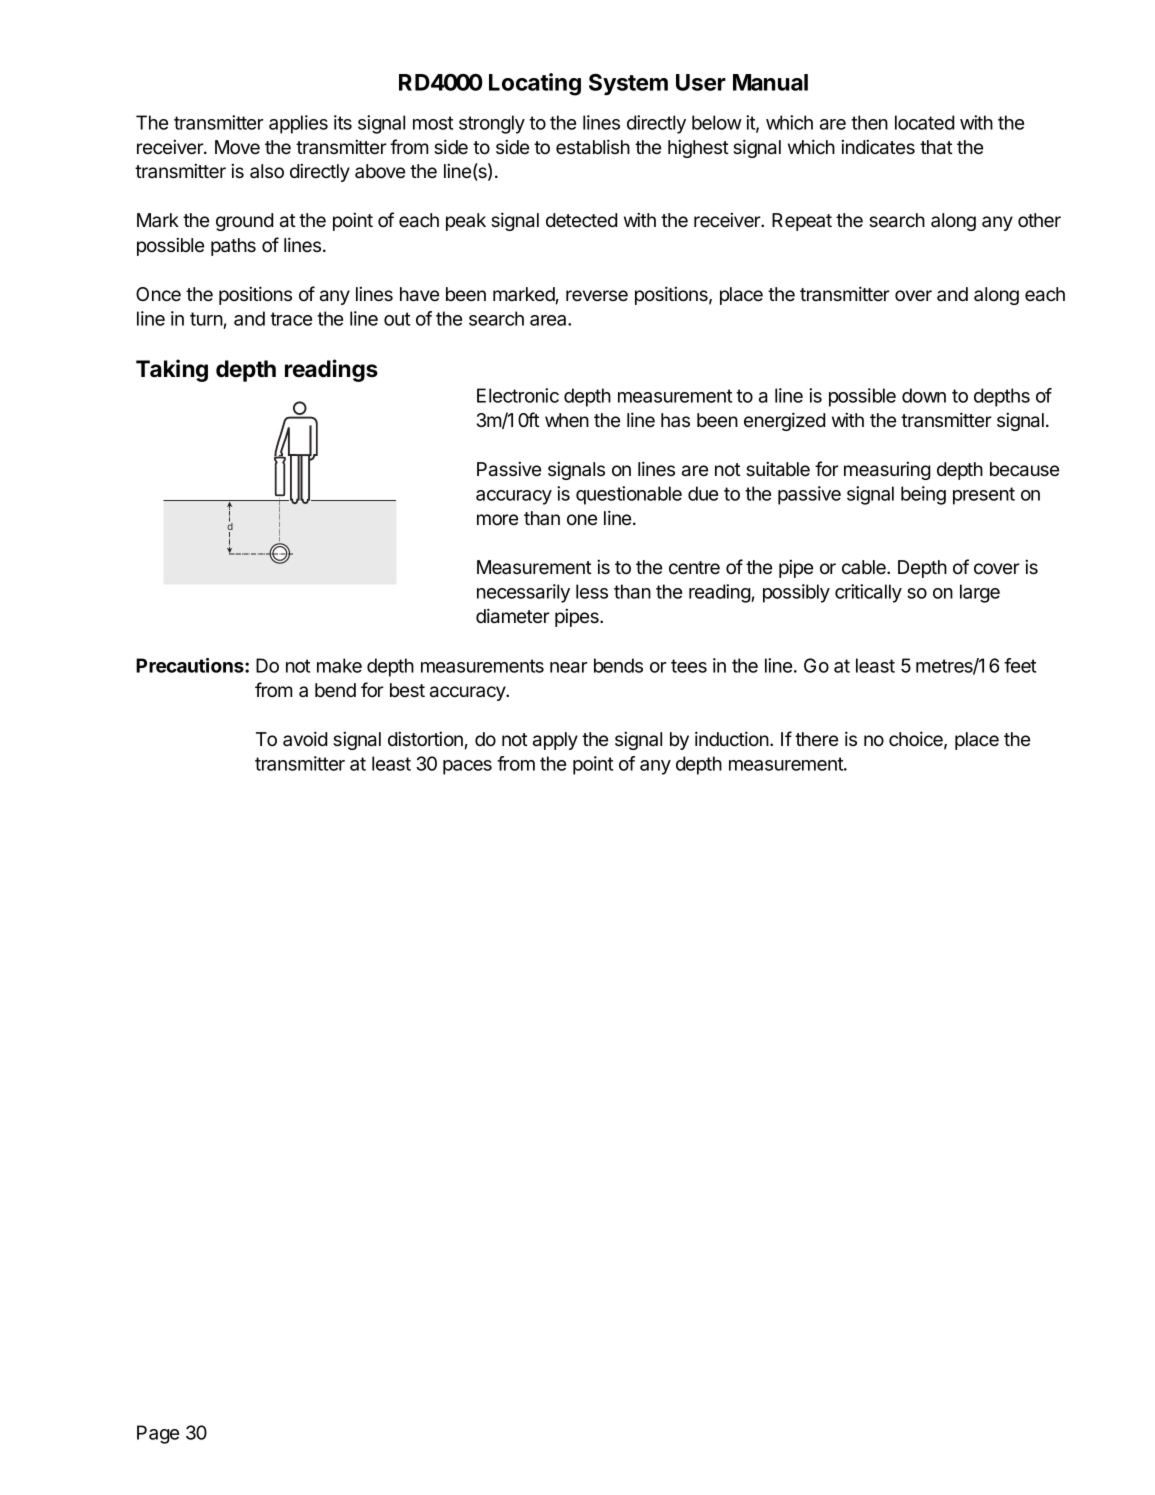 The image size is (1155, 1495). Describe the element at coordinates (924, 395) in the screenshot. I see `down` at that location.
